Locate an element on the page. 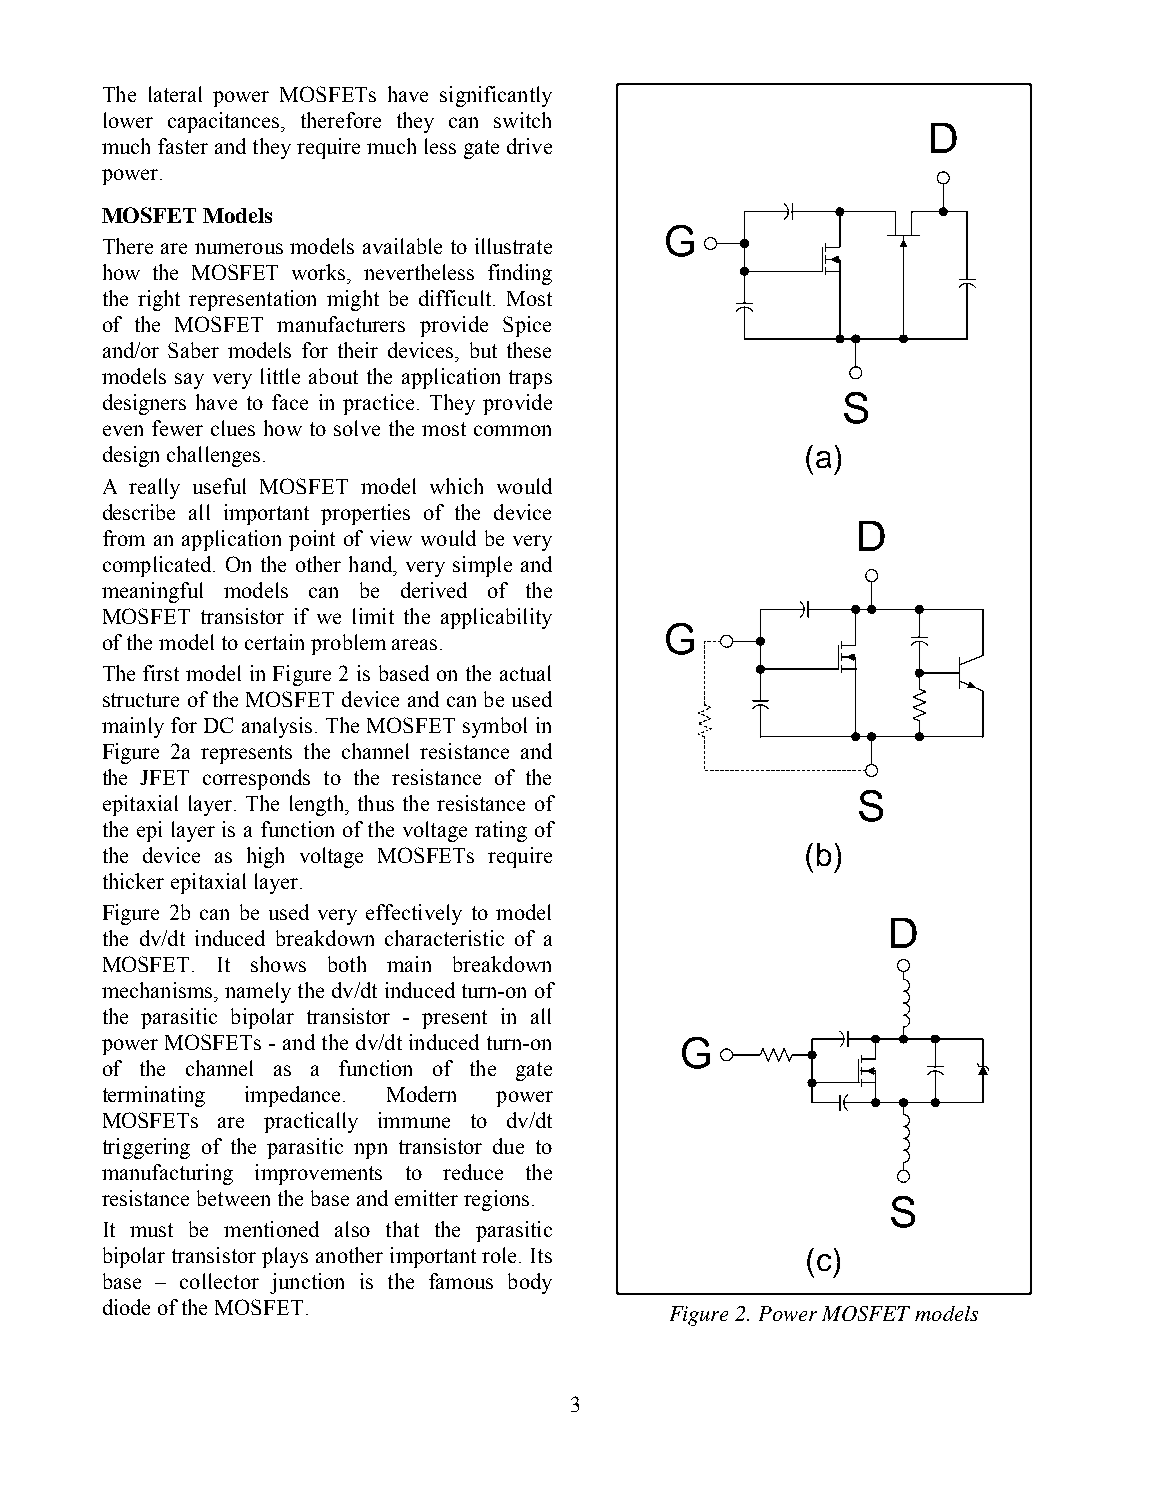 The image size is (1151, 1490). faster is located at coordinates (183, 146).
